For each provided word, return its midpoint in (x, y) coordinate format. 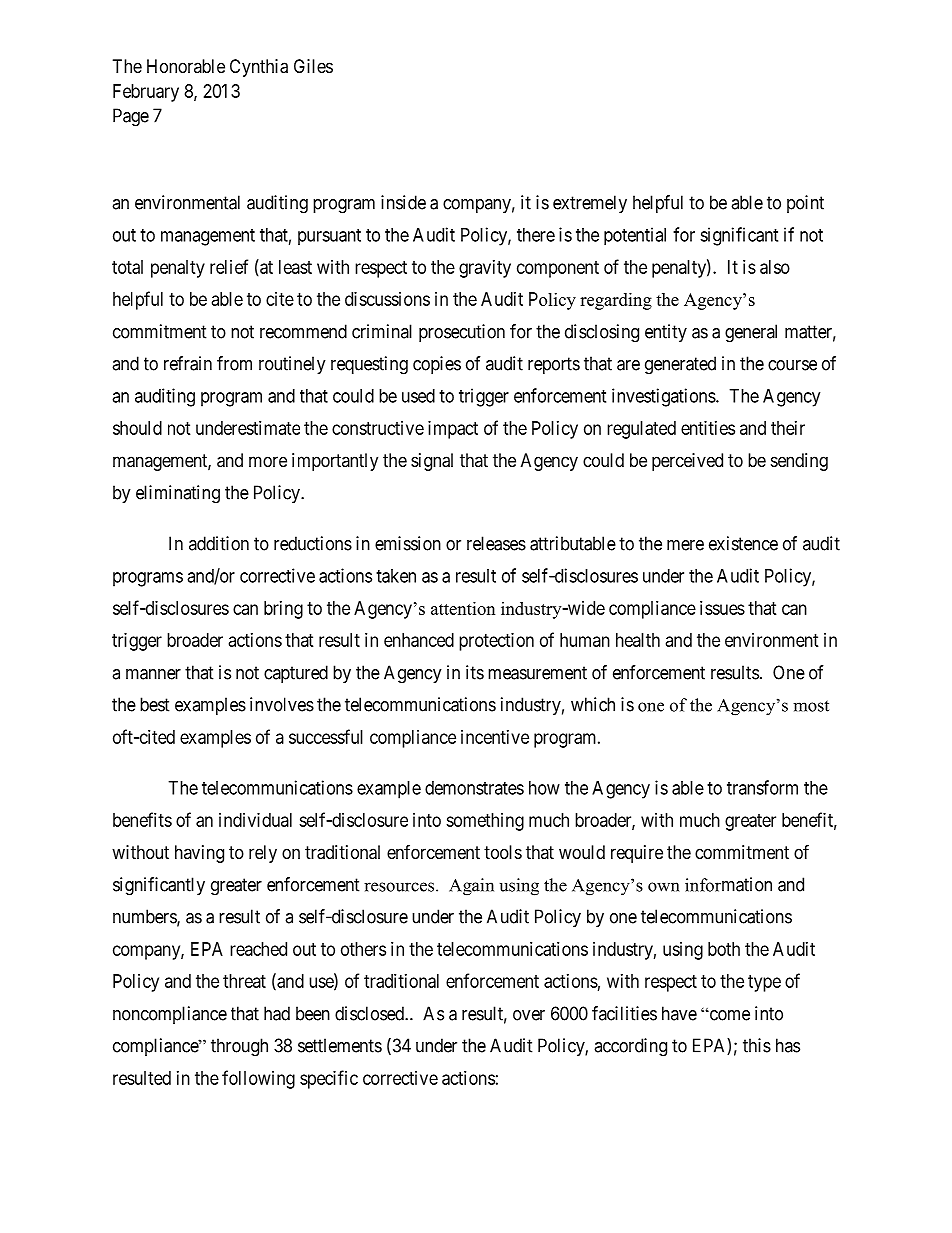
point (805, 204)
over (529, 1015)
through (239, 1047)
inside (403, 202)
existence (743, 543)
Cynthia (259, 68)
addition (219, 543)
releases (496, 543)
